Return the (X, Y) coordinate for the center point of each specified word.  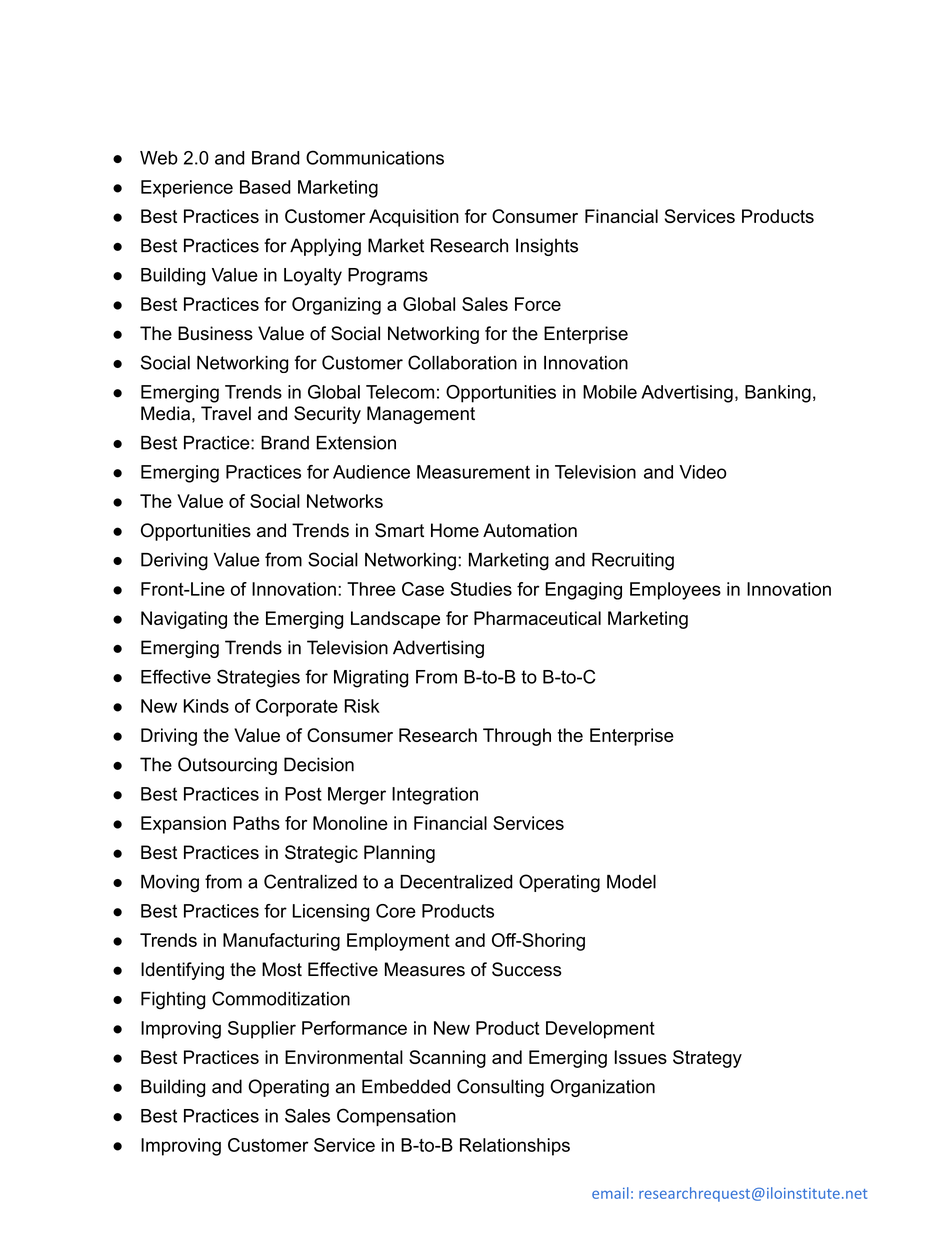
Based (265, 187)
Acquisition (414, 218)
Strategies (258, 678)
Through (517, 737)
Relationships (515, 1147)
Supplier (262, 1030)
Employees (675, 591)
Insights (547, 247)
